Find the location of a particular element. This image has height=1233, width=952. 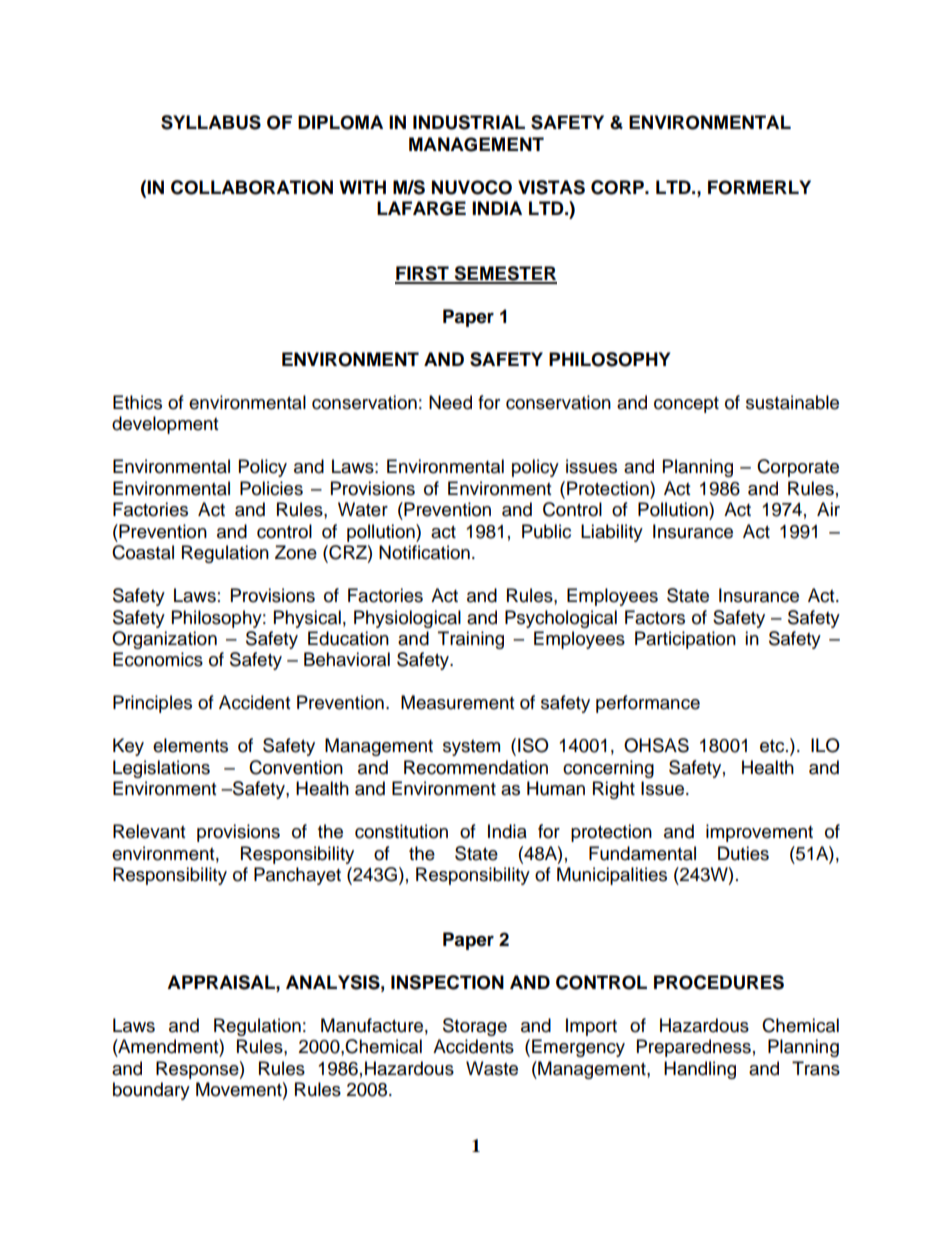

Relevant is located at coordinates (149, 831).
